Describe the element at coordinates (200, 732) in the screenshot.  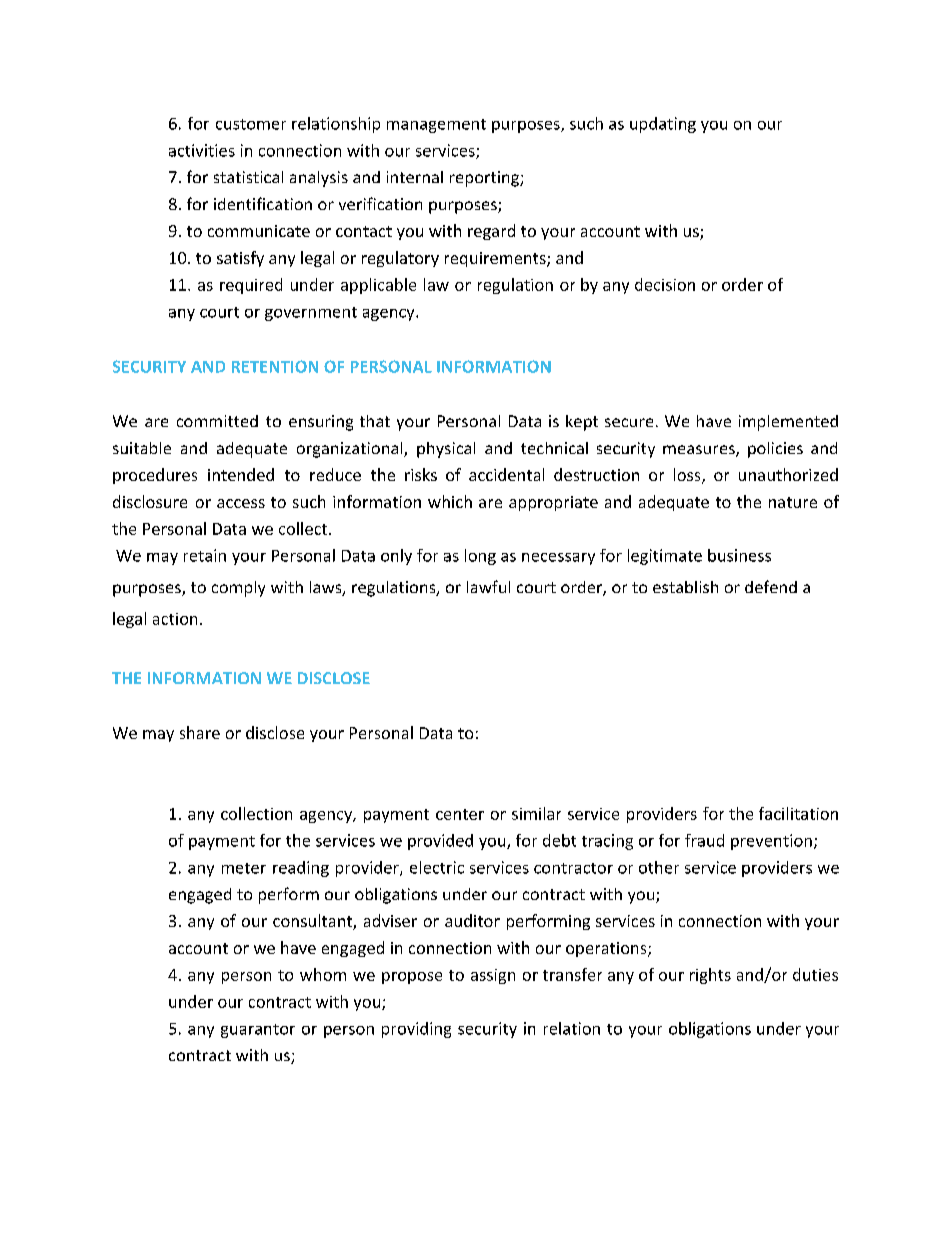
I see `share` at that location.
